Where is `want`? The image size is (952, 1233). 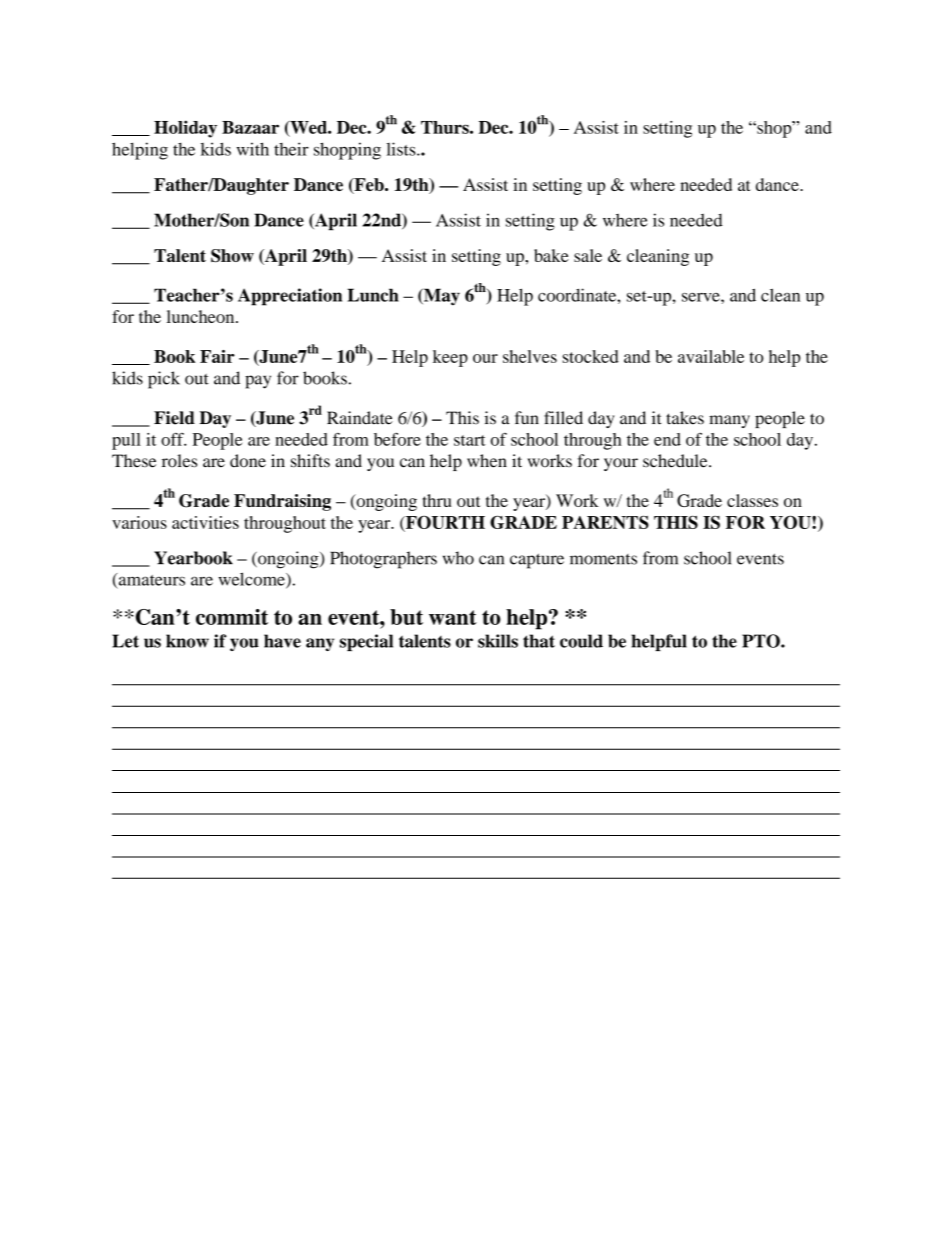 want is located at coordinates (453, 617).
